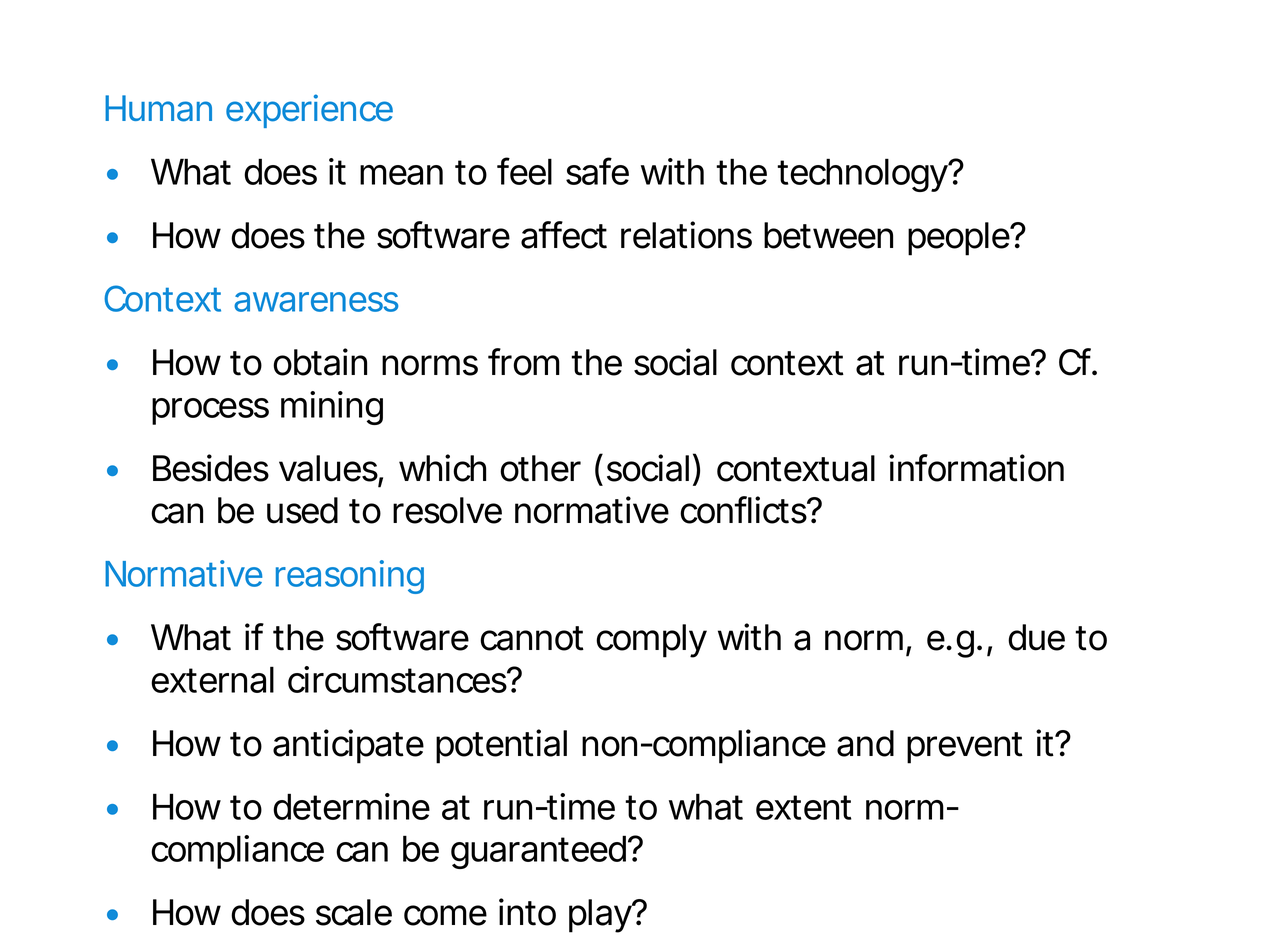 This document has height=952, width=1270. Describe the element at coordinates (965, 748) in the document. I see `prevent` at that location.
